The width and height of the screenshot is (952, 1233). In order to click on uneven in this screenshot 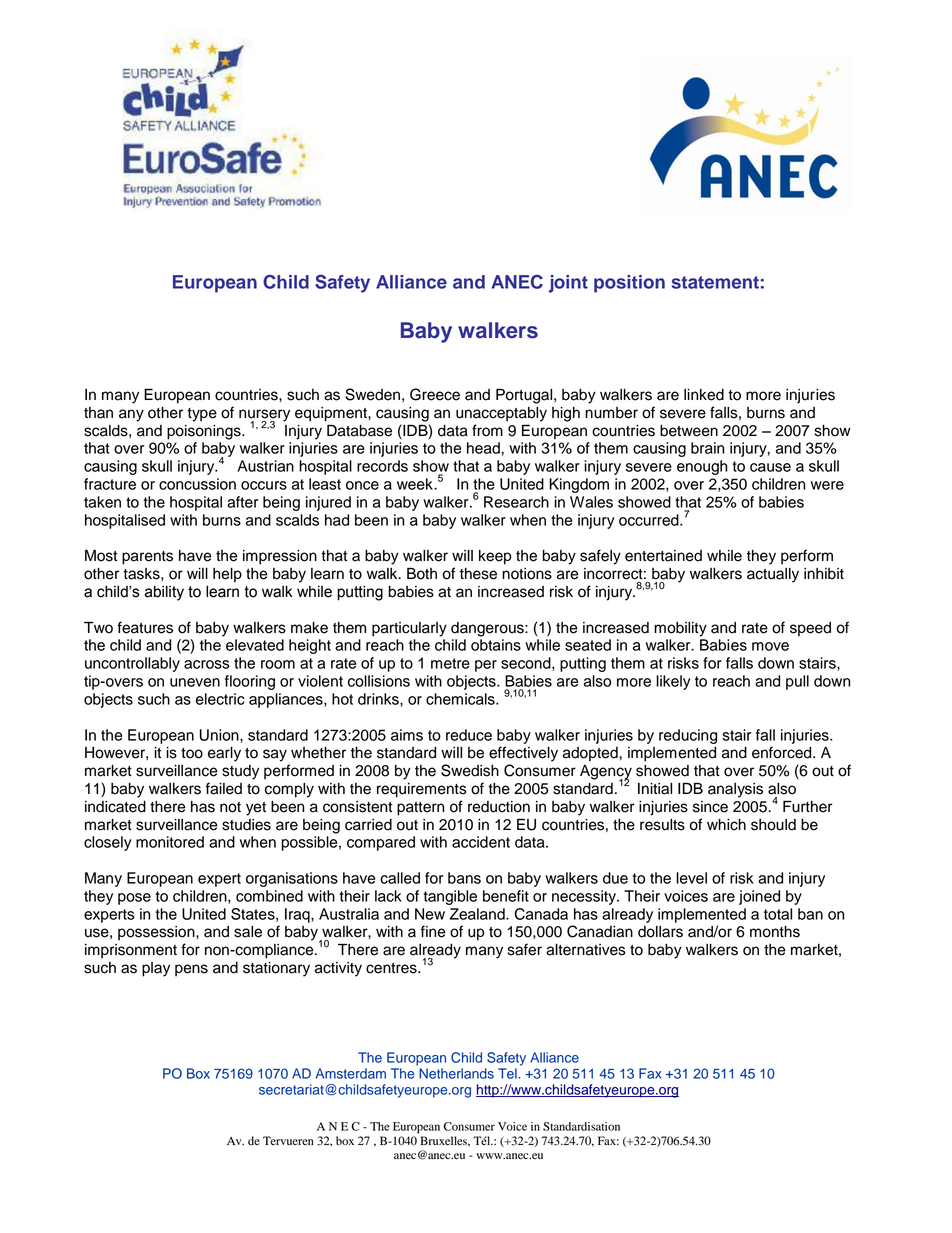, I will do `click(195, 682)`.
